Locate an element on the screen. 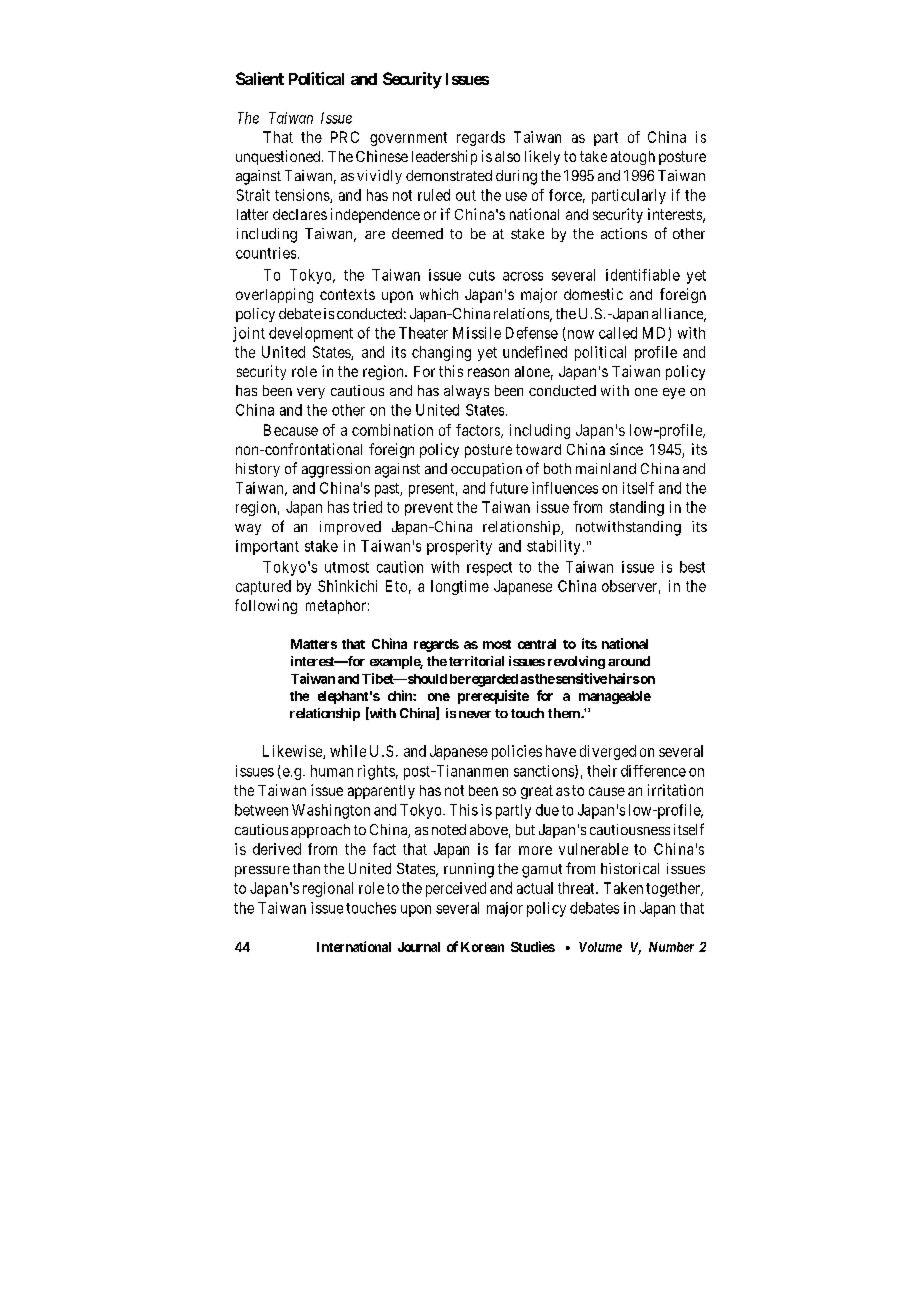  Korean is located at coordinates (482, 947).
